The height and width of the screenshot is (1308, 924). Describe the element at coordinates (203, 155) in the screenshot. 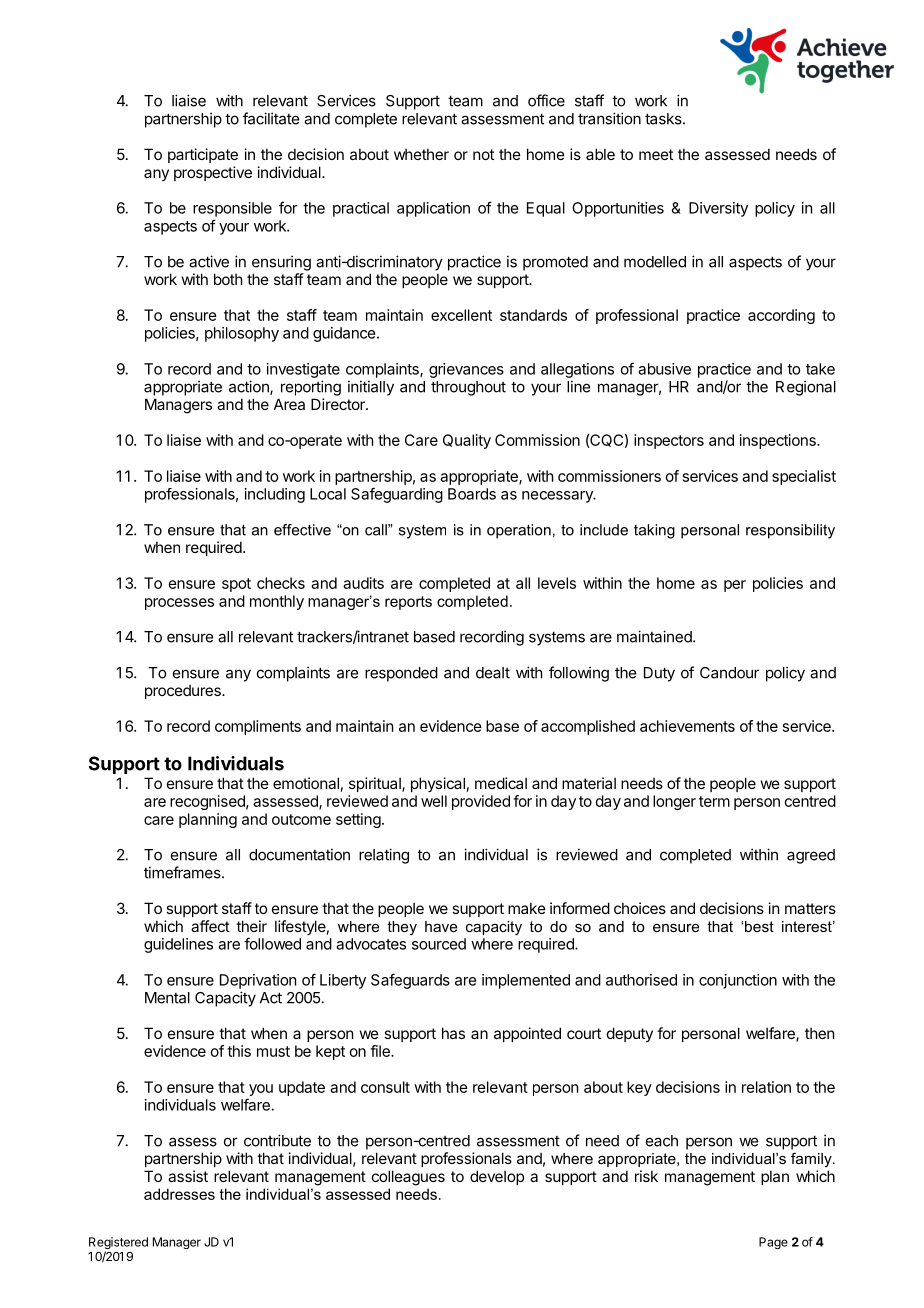

I see `participate` at that location.
